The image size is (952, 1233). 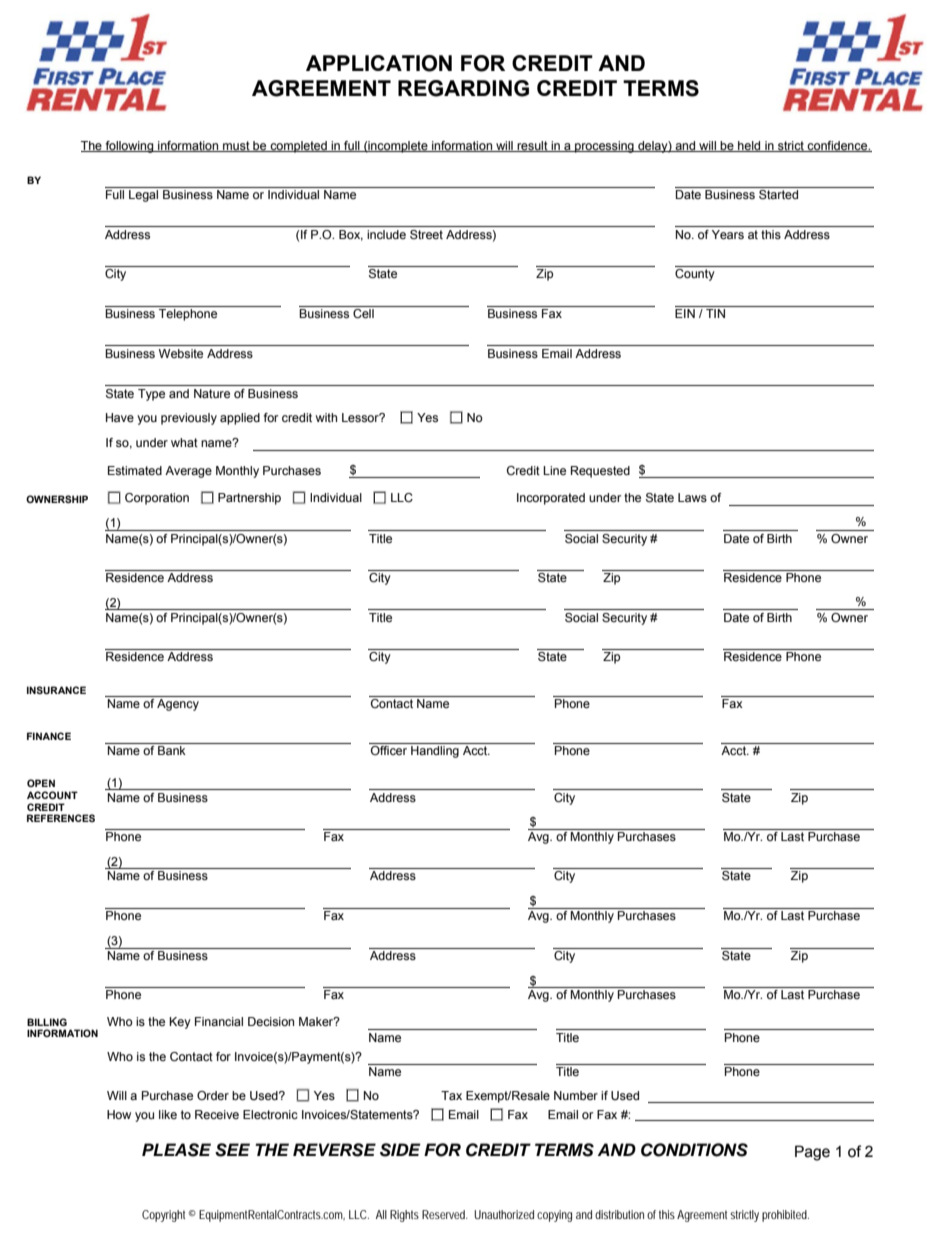 I want to click on Estimated, so click(x=135, y=470).
